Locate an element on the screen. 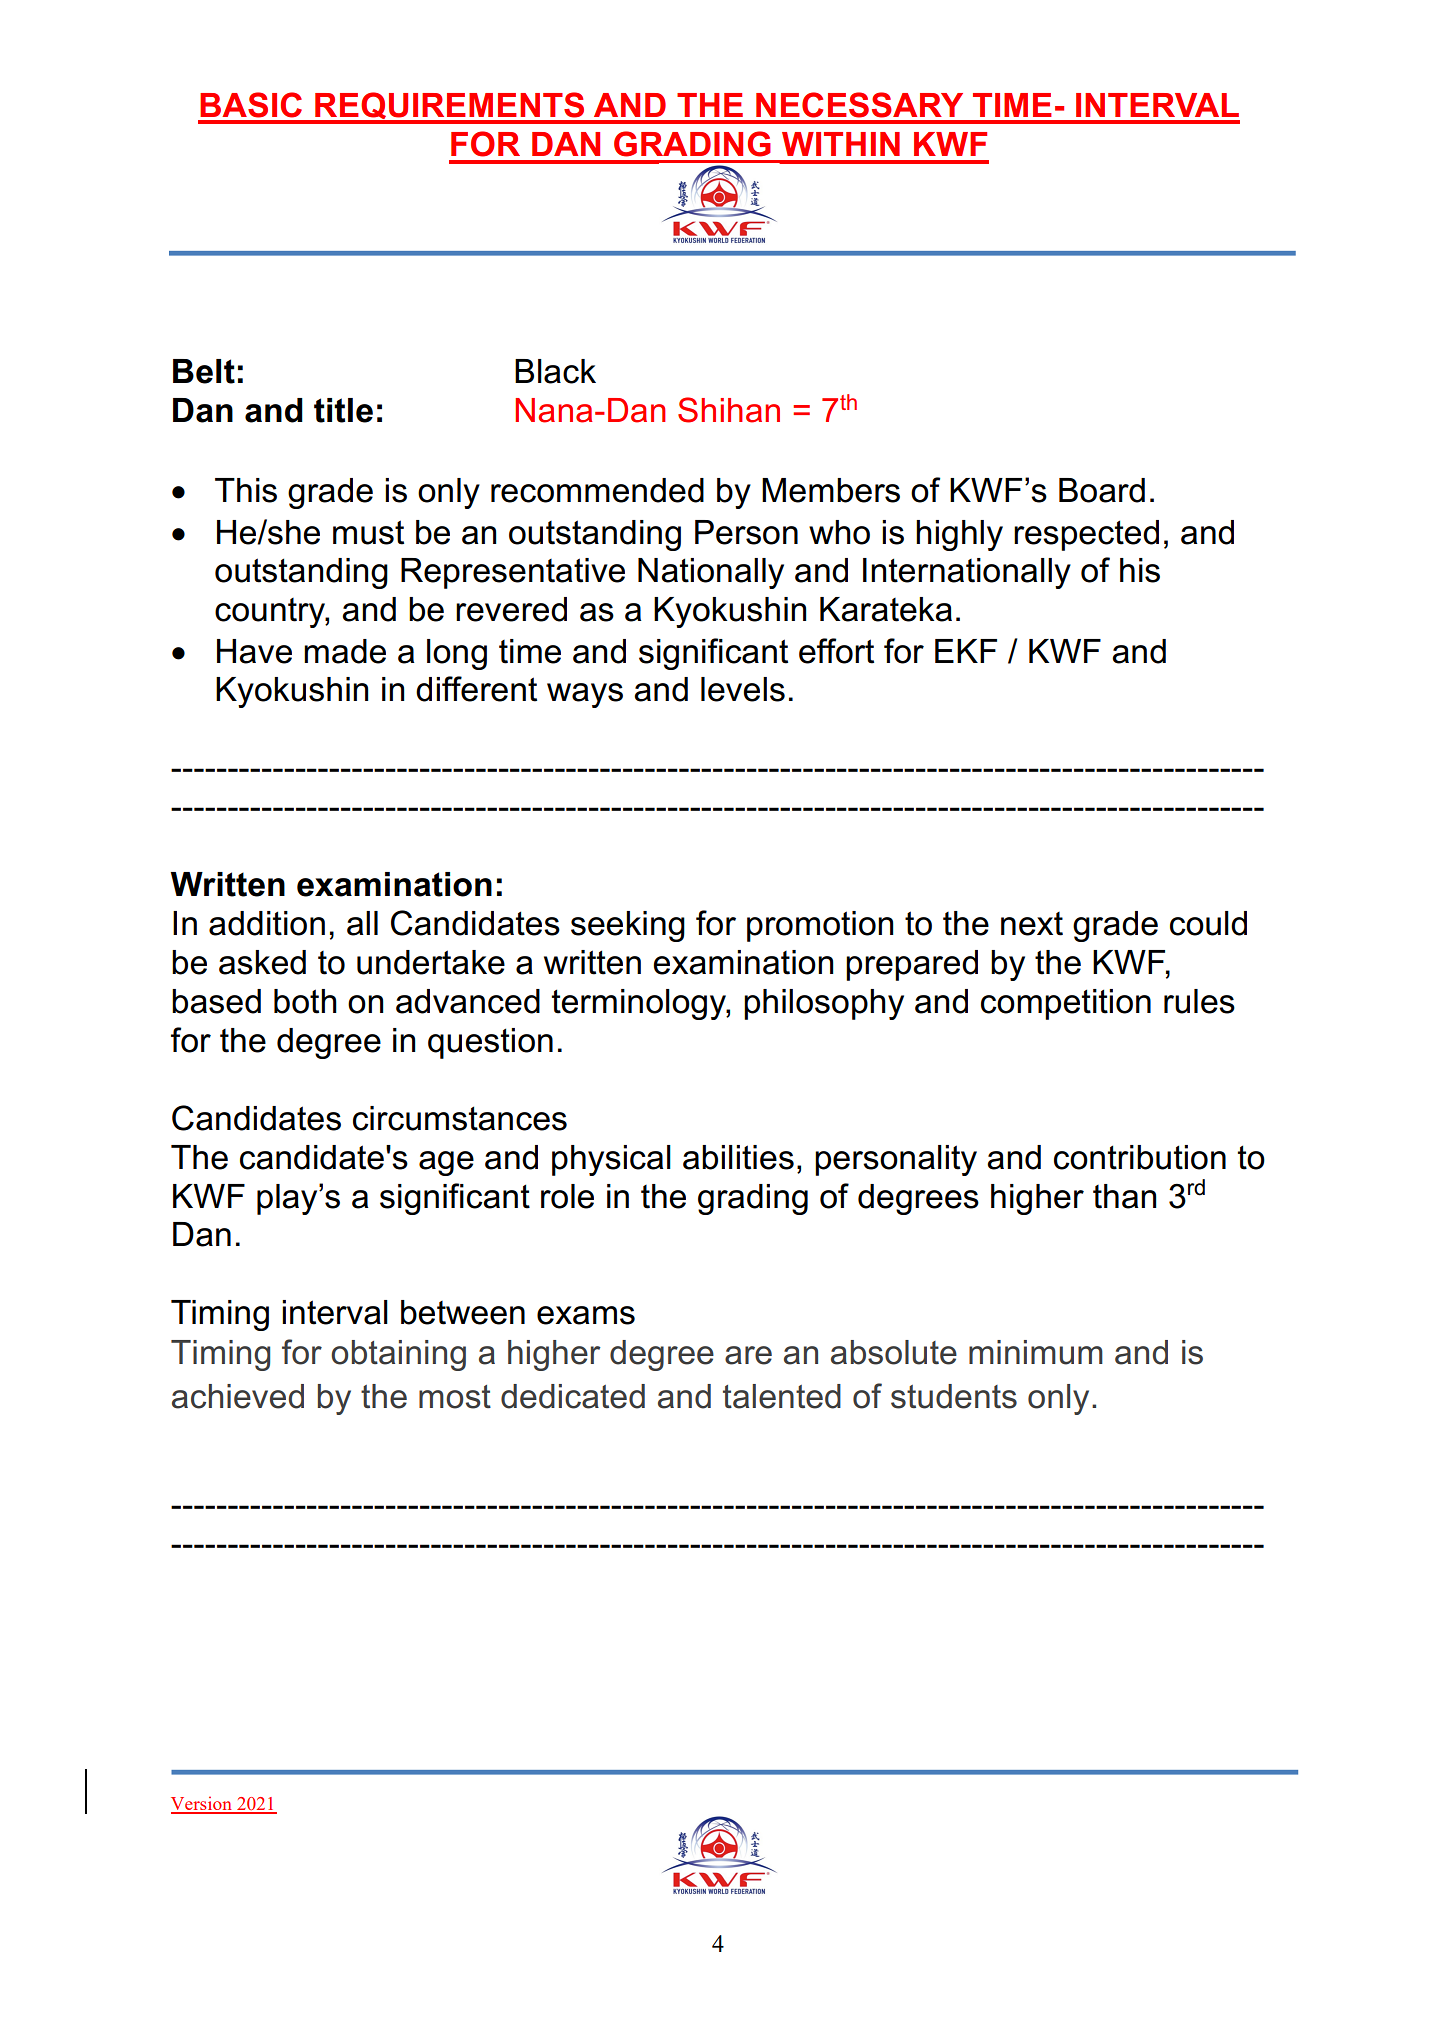  Board is located at coordinates (1102, 490).
